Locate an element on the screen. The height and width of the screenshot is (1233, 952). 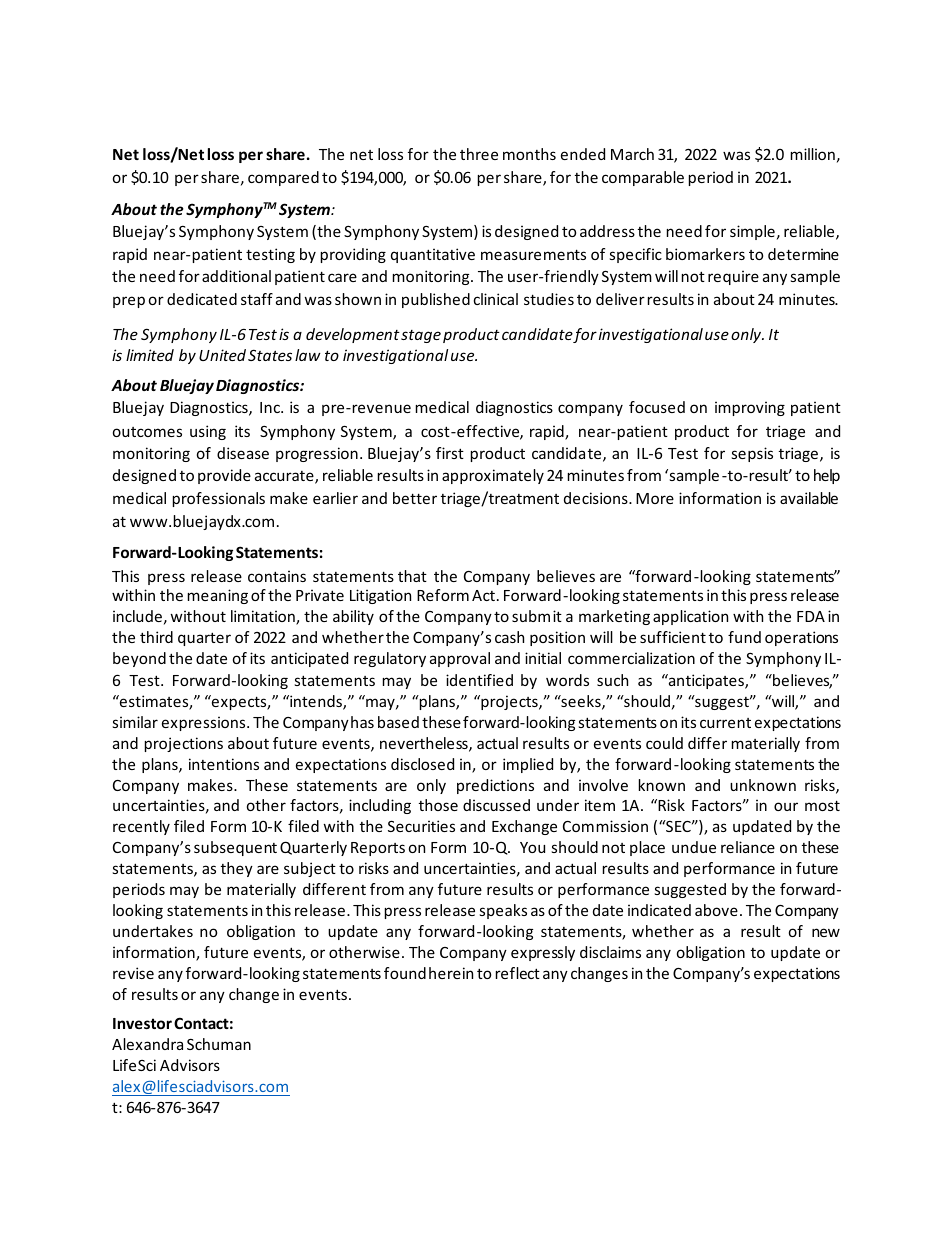
current is located at coordinates (725, 723).
